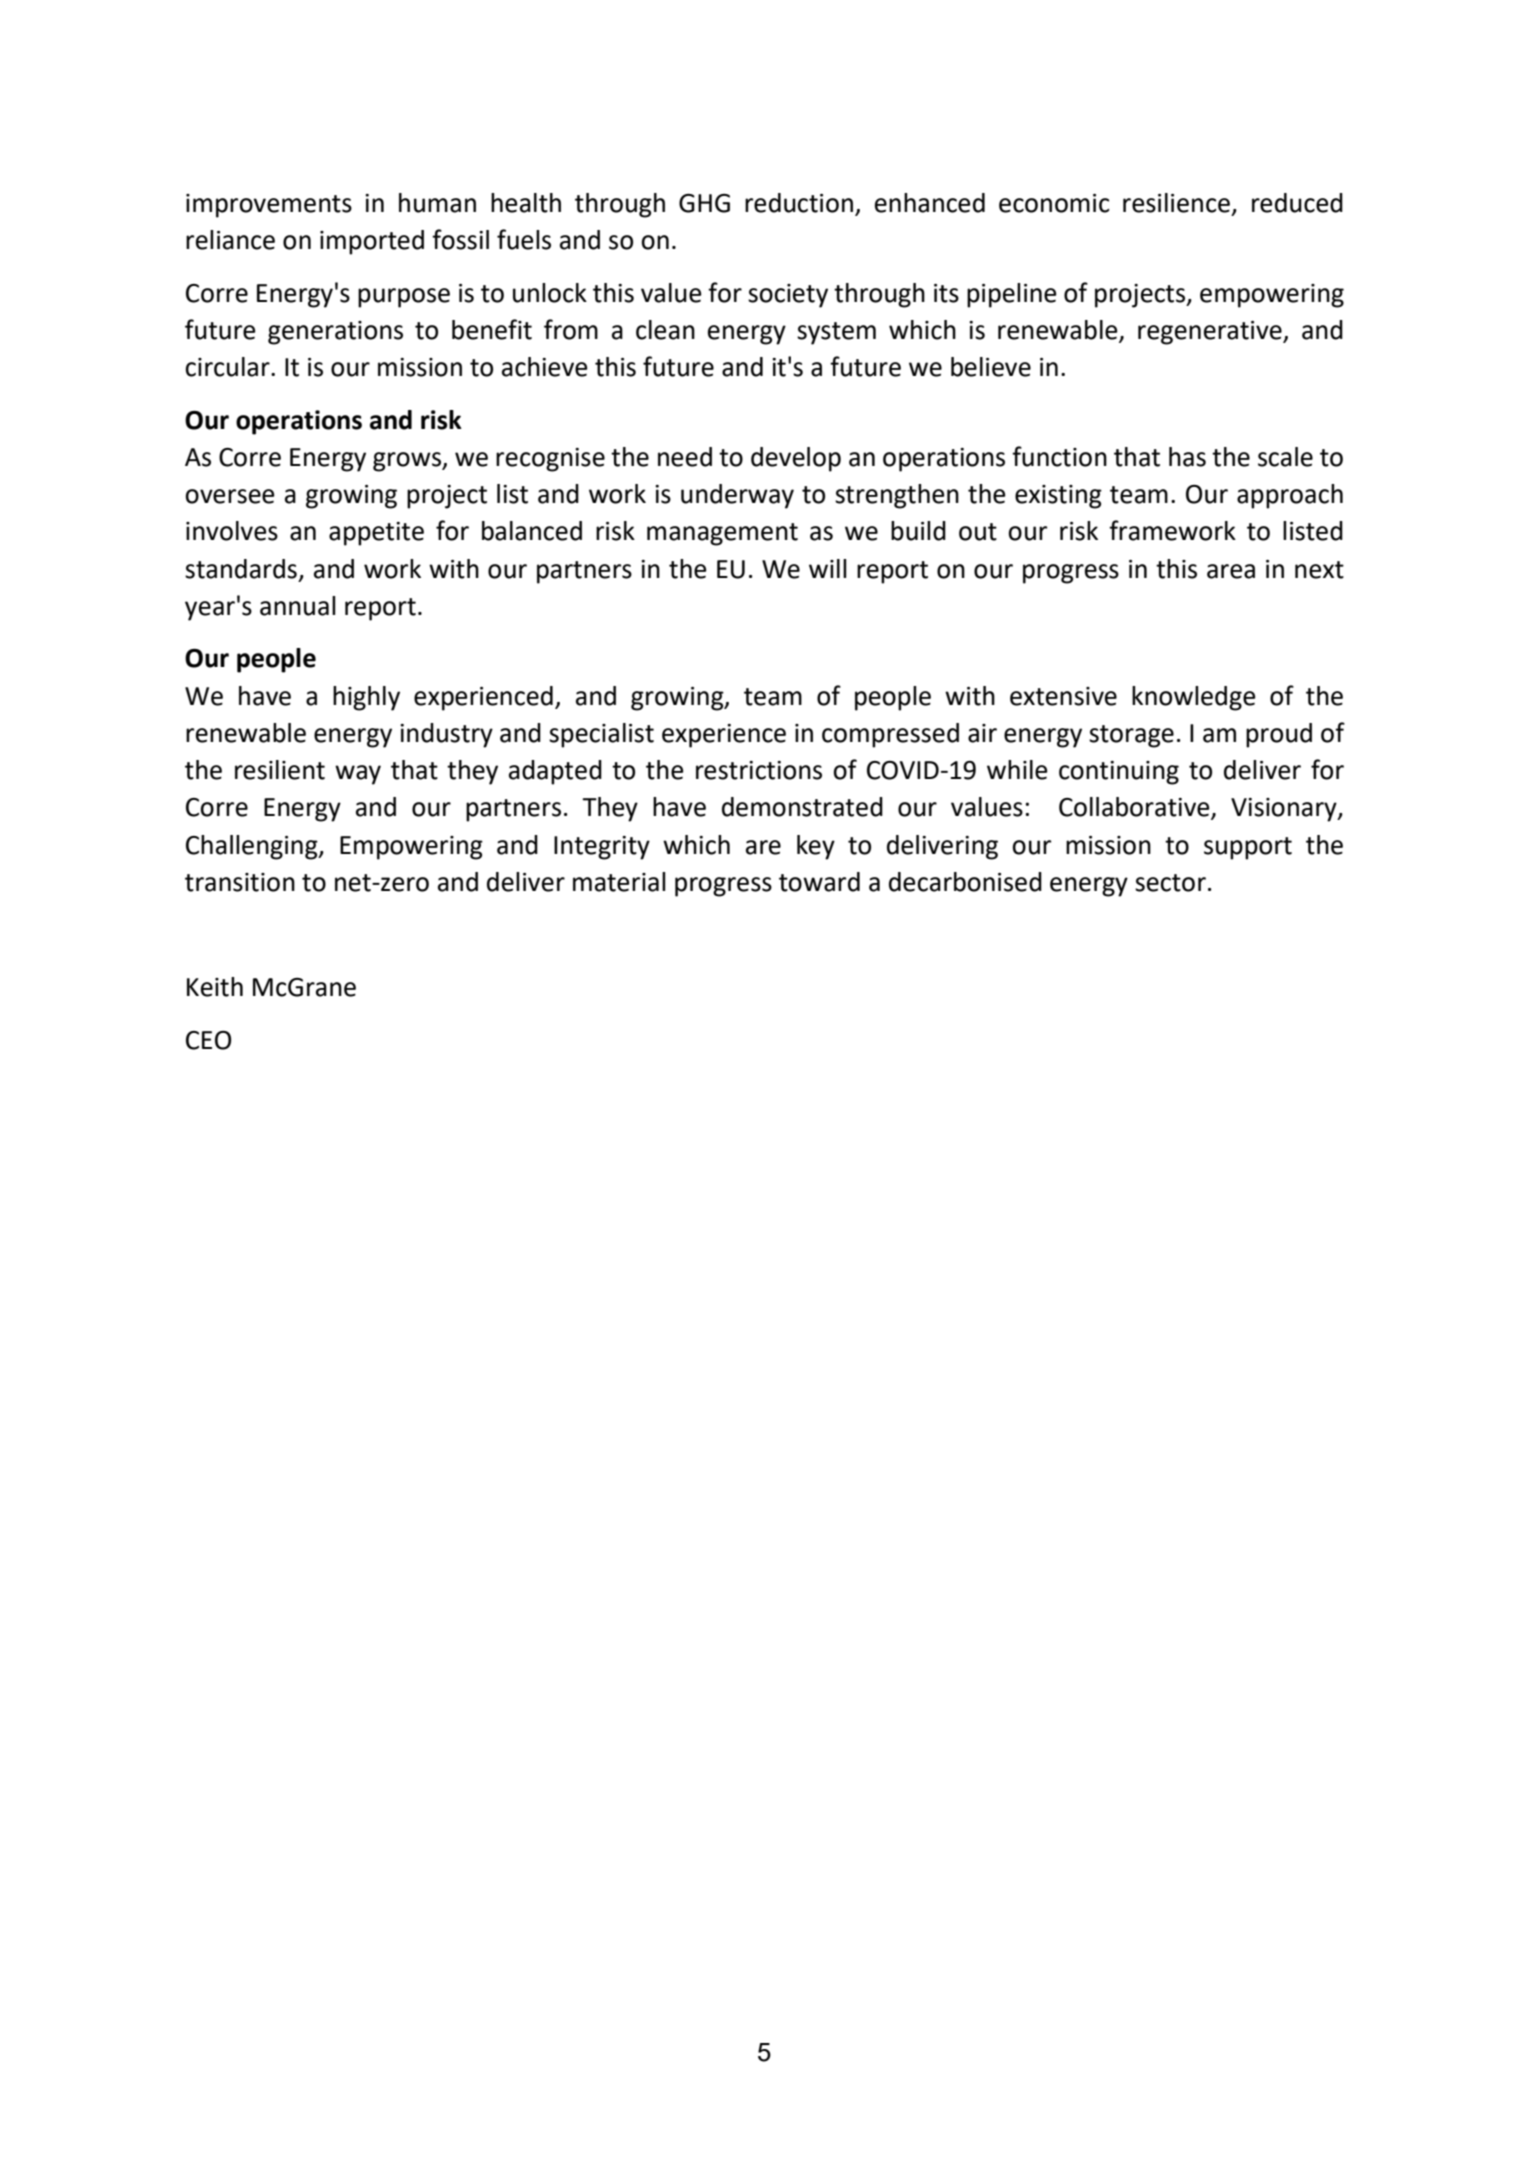 This document has width=1529, height=2163. Describe the element at coordinates (1176, 203) in the document. I see `resilience` at that location.
